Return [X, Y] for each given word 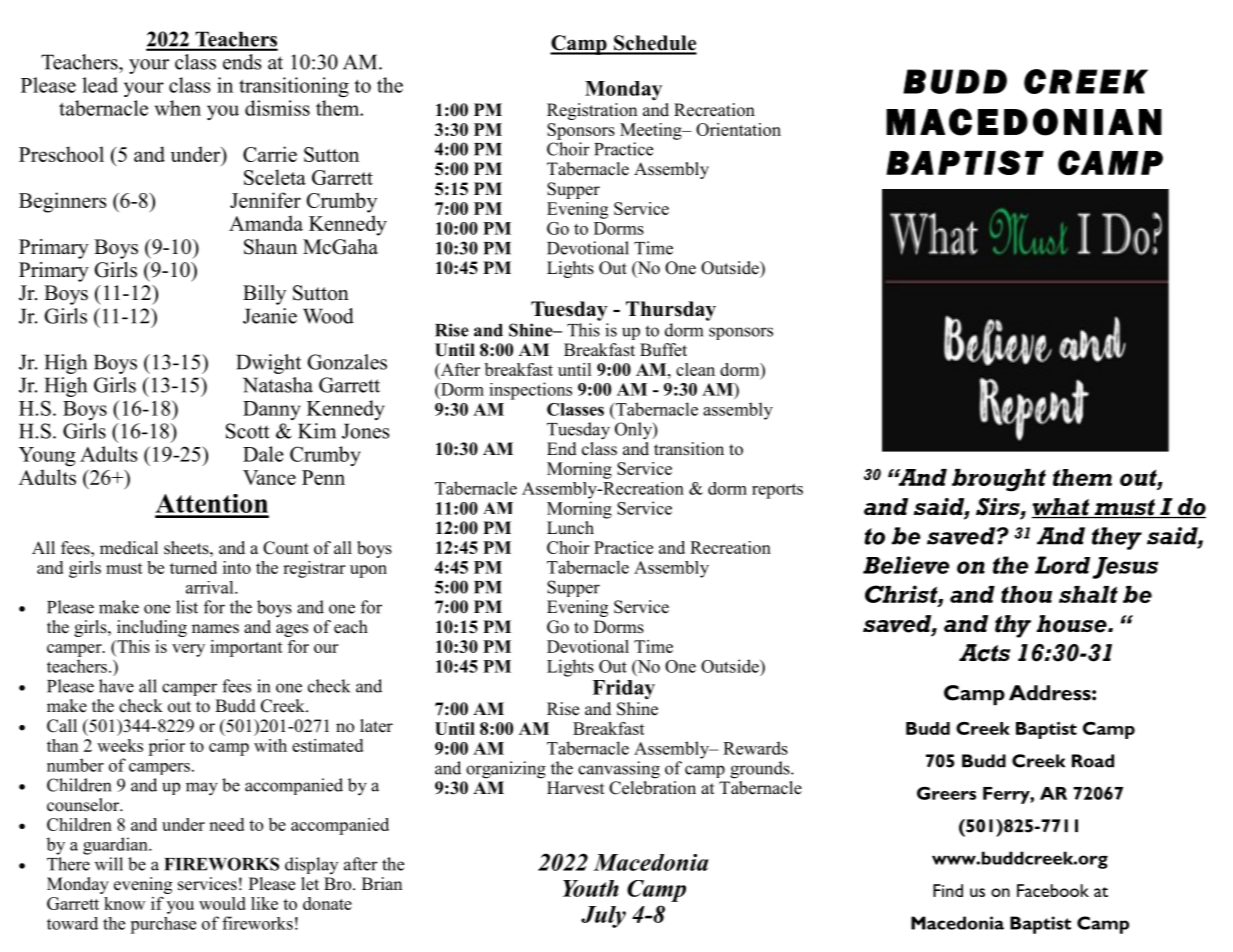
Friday [623, 689]
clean [695, 369]
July [603, 917]
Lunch [570, 528]
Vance [269, 477]
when [178, 108]
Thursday [671, 311]
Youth [591, 888]
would [222, 903]
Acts [984, 653]
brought [999, 480]
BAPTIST [965, 162]
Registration [592, 111]
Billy [264, 295]
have [116, 686]
